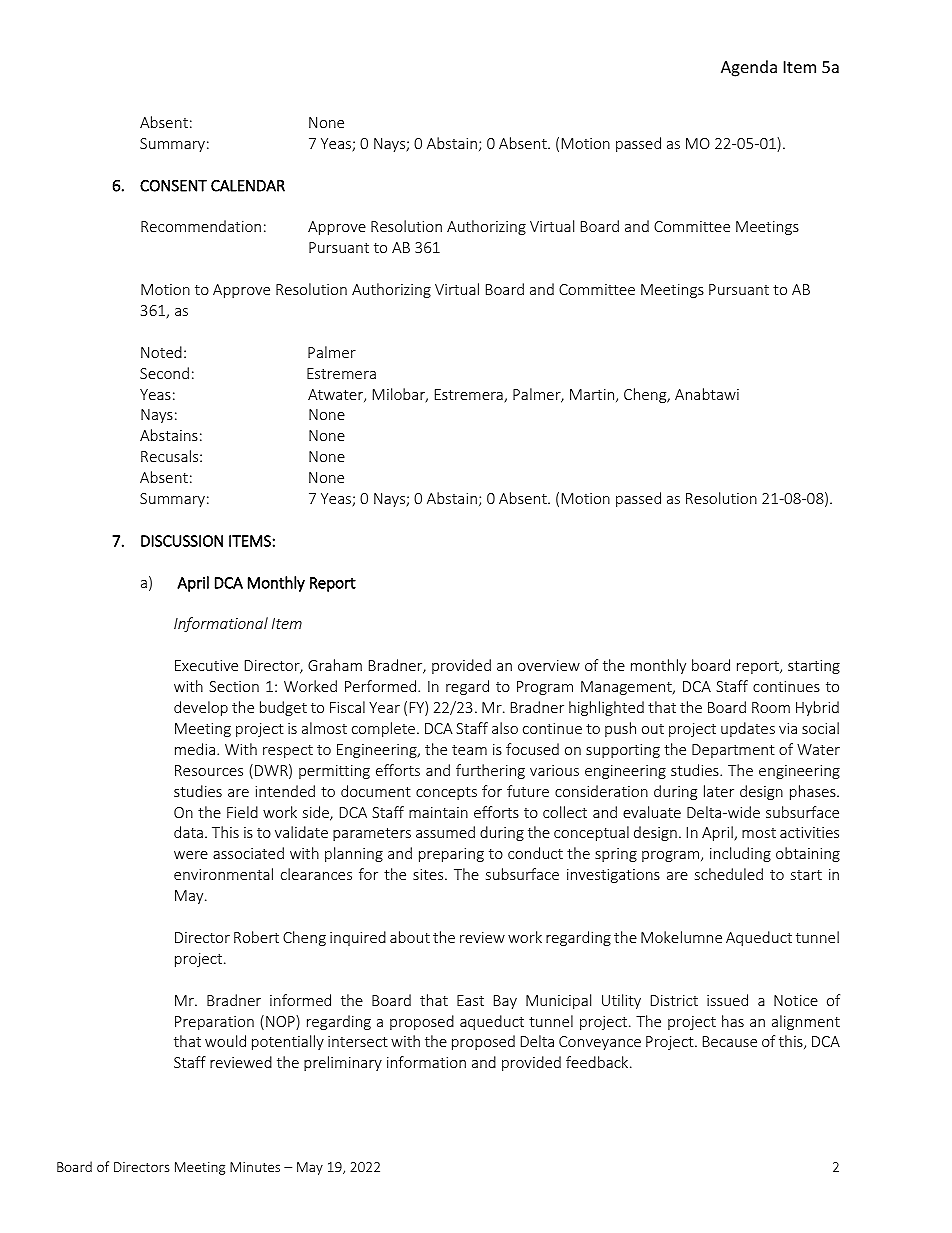  Describe the element at coordinates (749, 68) in the image. I see `Agenda` at that location.
